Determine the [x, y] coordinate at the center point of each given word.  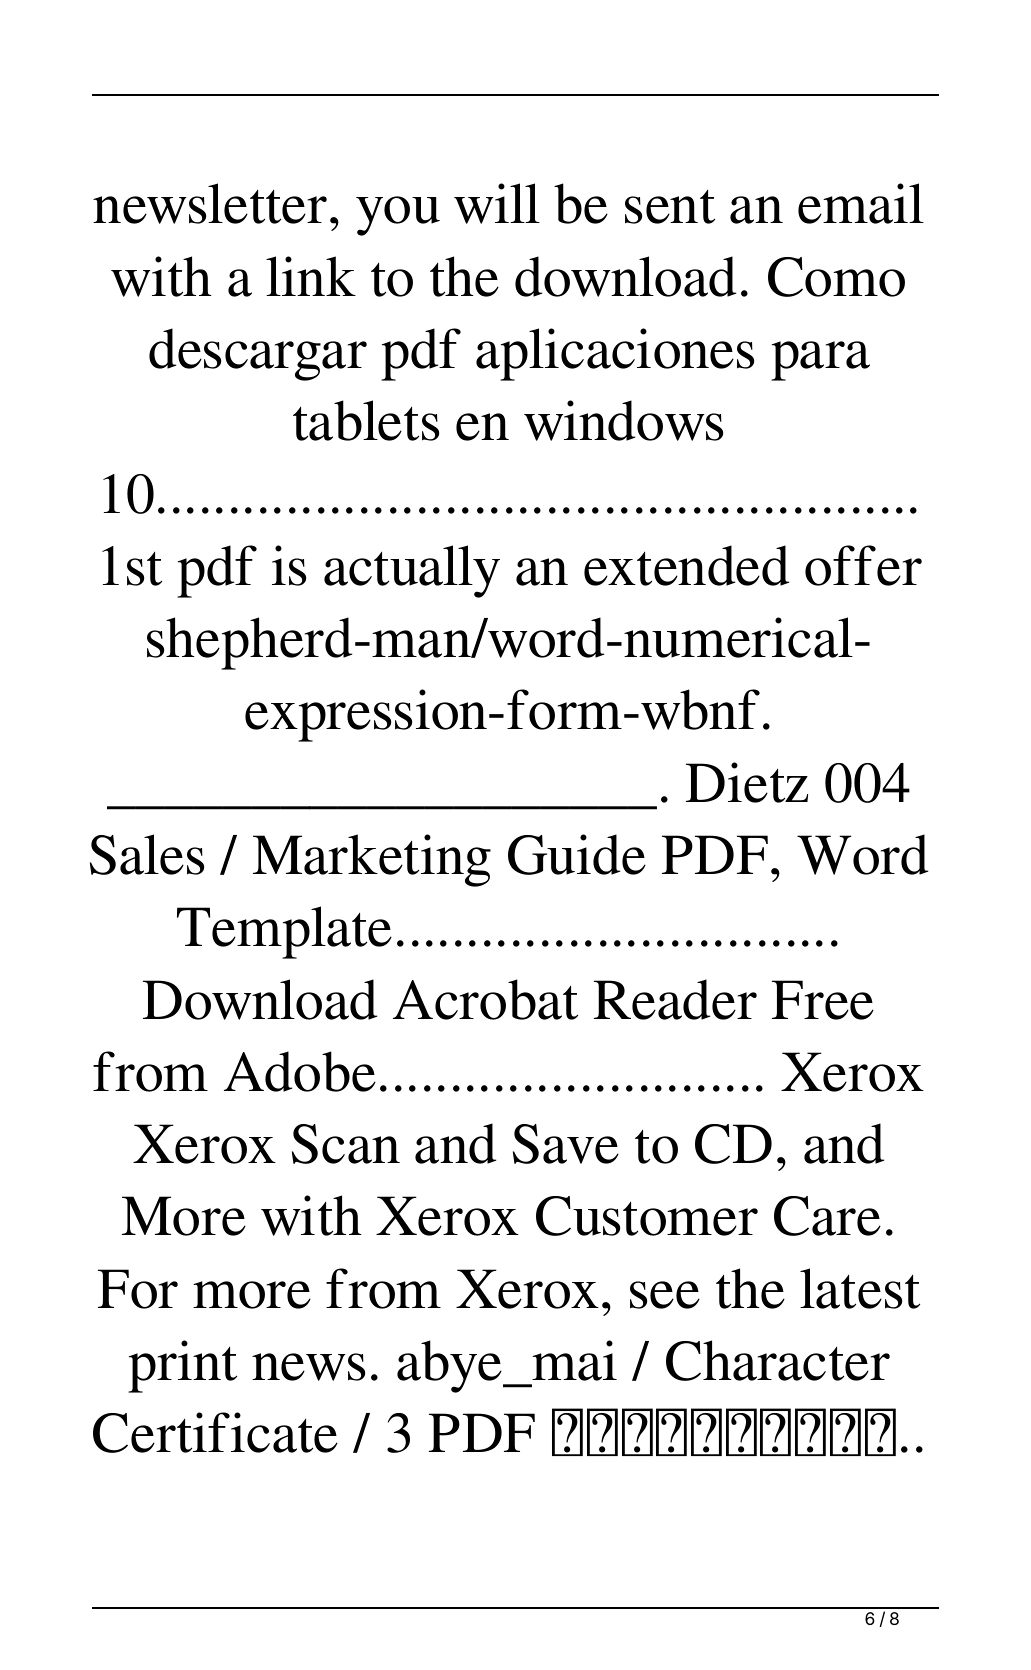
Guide [577, 854]
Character [778, 1360]
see [665, 1295]
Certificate [215, 1432]
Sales [147, 854]
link [311, 276]
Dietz [747, 782]
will [497, 203]
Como [836, 277]
